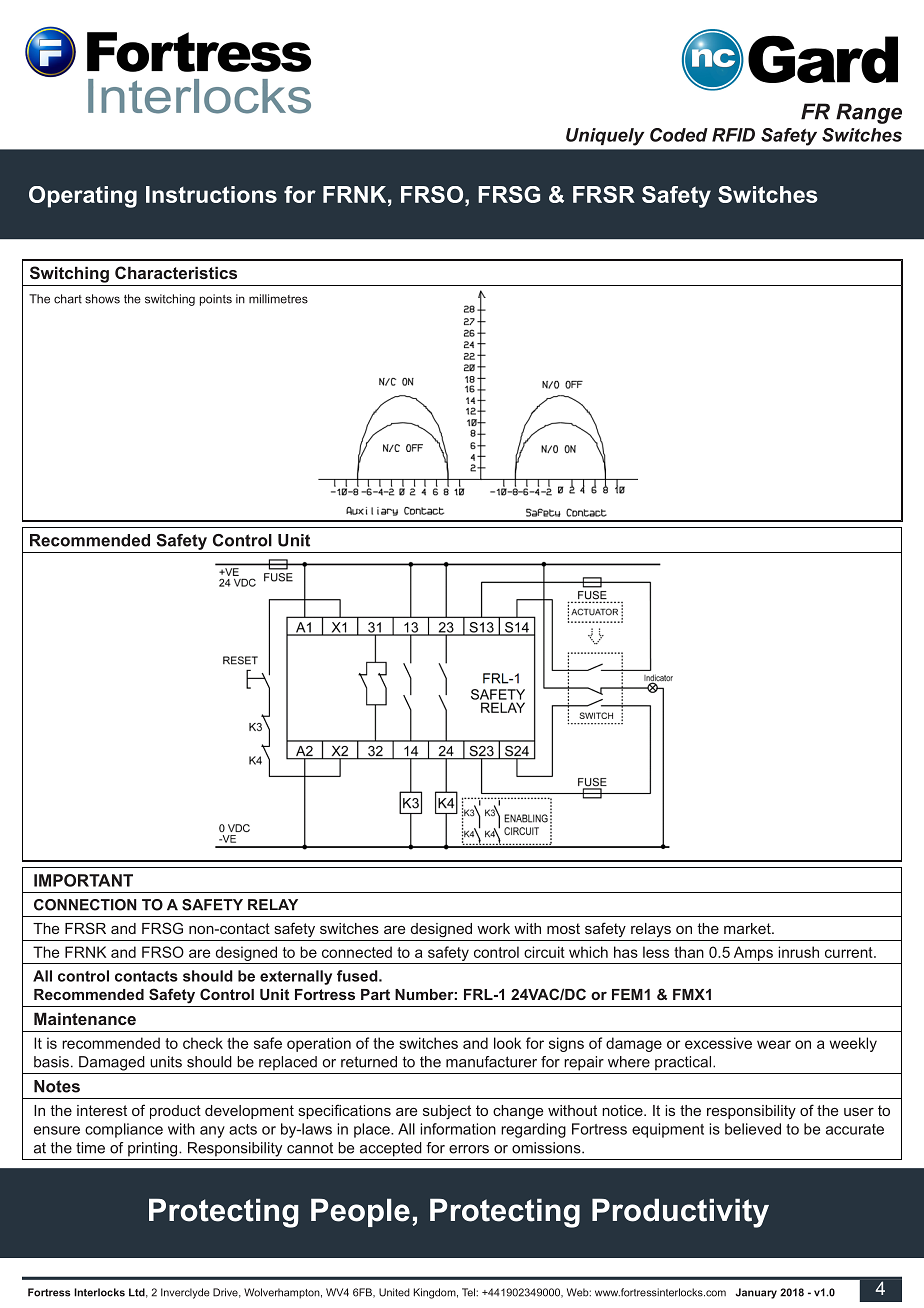 The height and width of the document is (1308, 924). Describe the element at coordinates (748, 928) in the document. I see `market` at that location.
